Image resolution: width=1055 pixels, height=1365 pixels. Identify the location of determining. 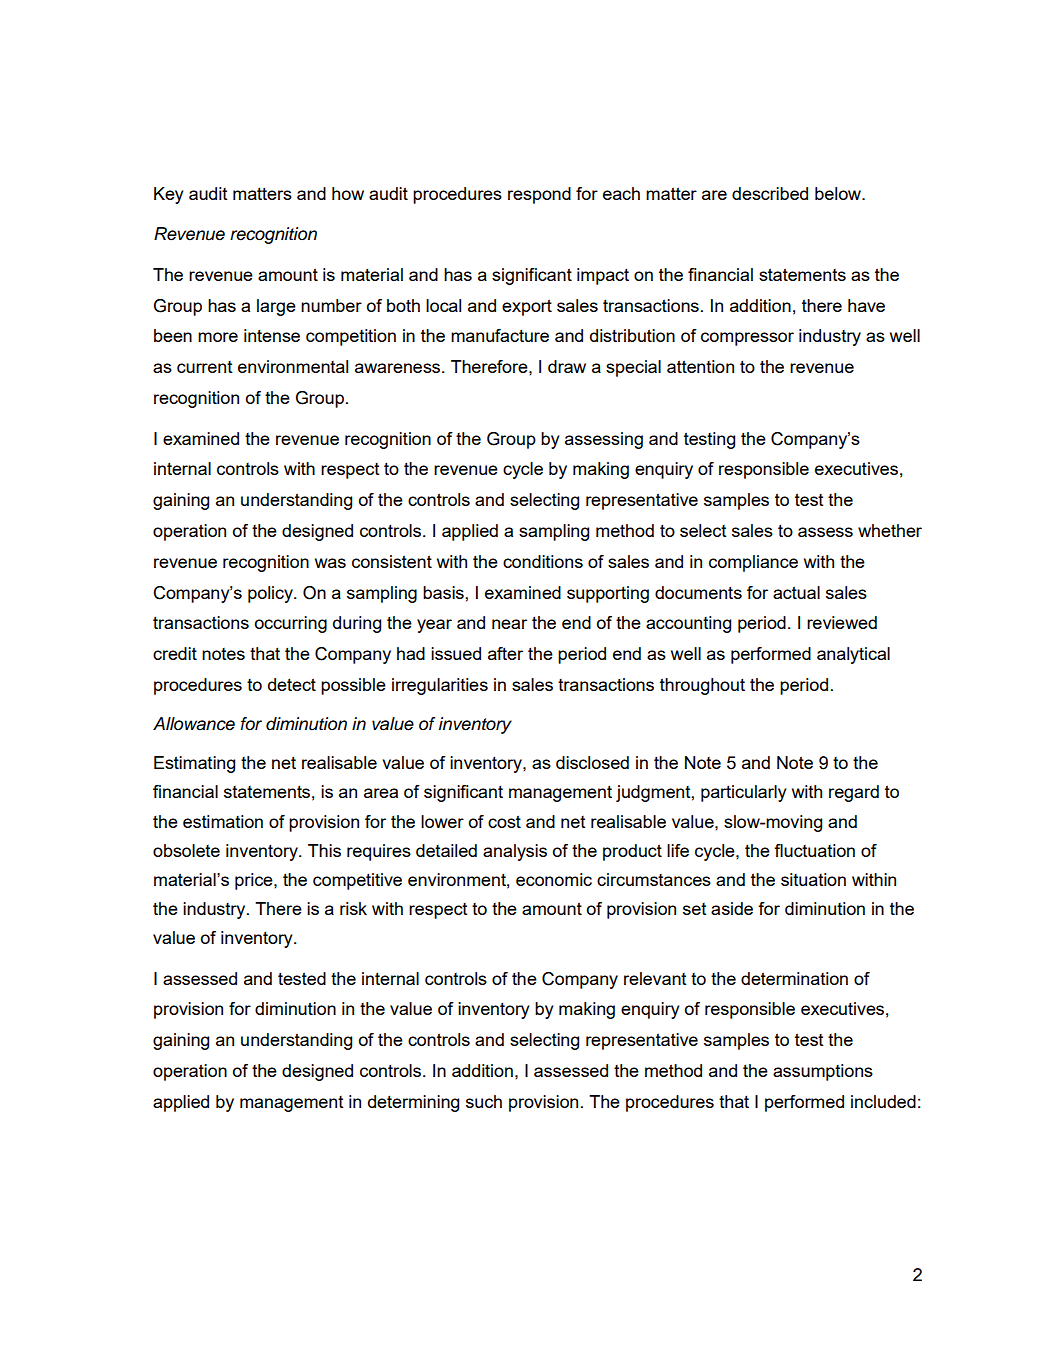
(413, 1103).
